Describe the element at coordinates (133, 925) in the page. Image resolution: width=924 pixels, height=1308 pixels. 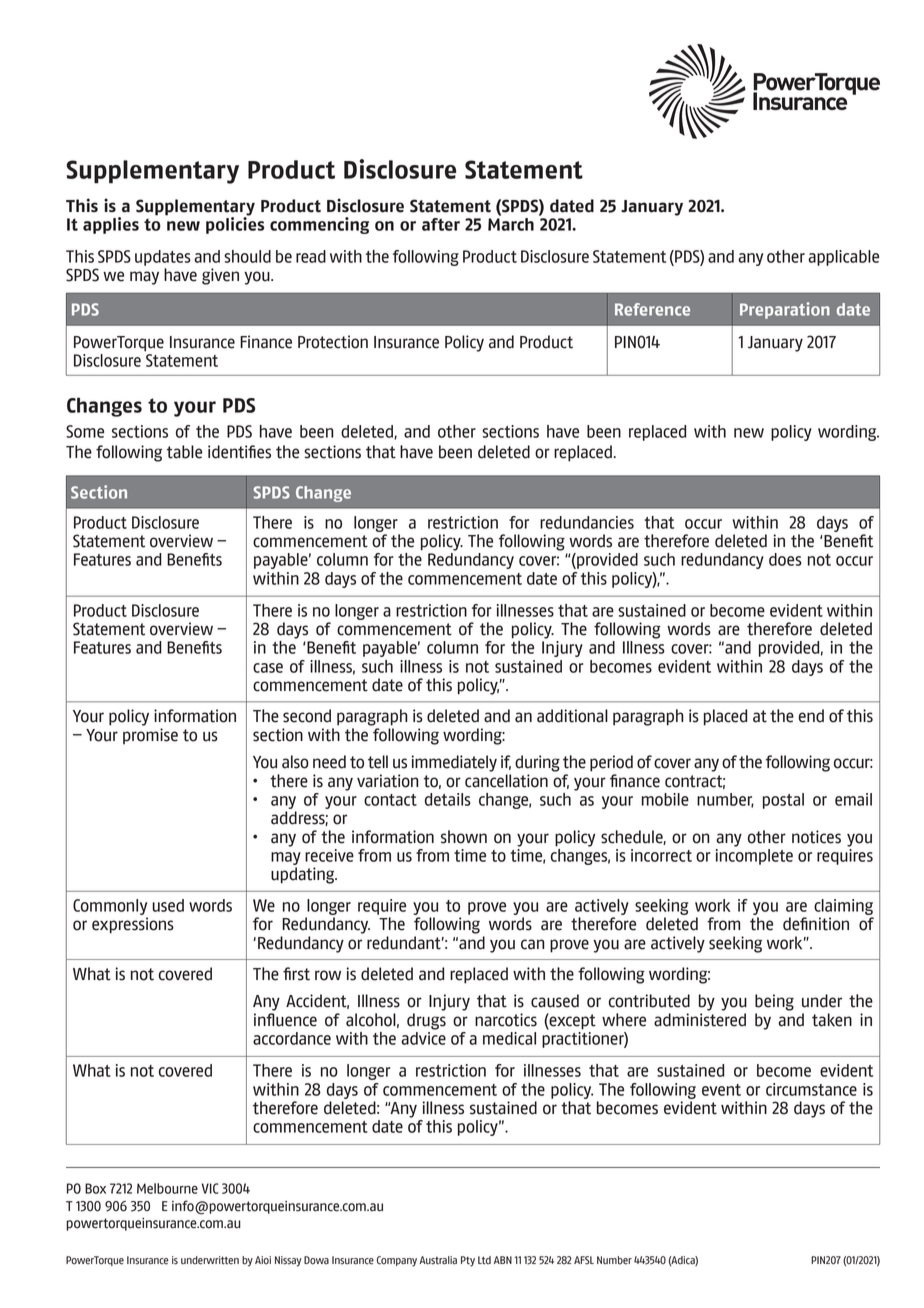
I see `expressions` at that location.
